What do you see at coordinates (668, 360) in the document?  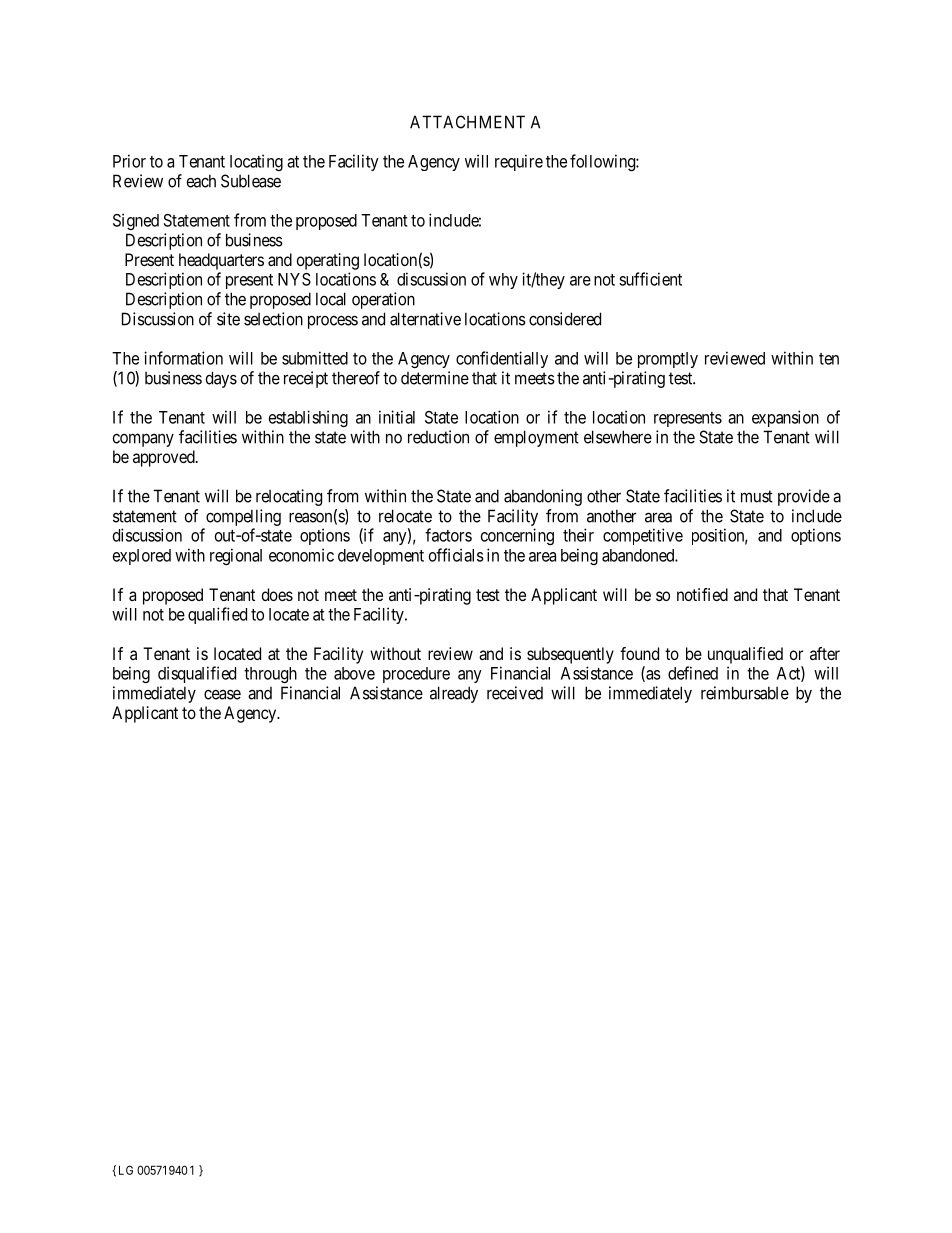 I see `promptly` at bounding box center [668, 360].
